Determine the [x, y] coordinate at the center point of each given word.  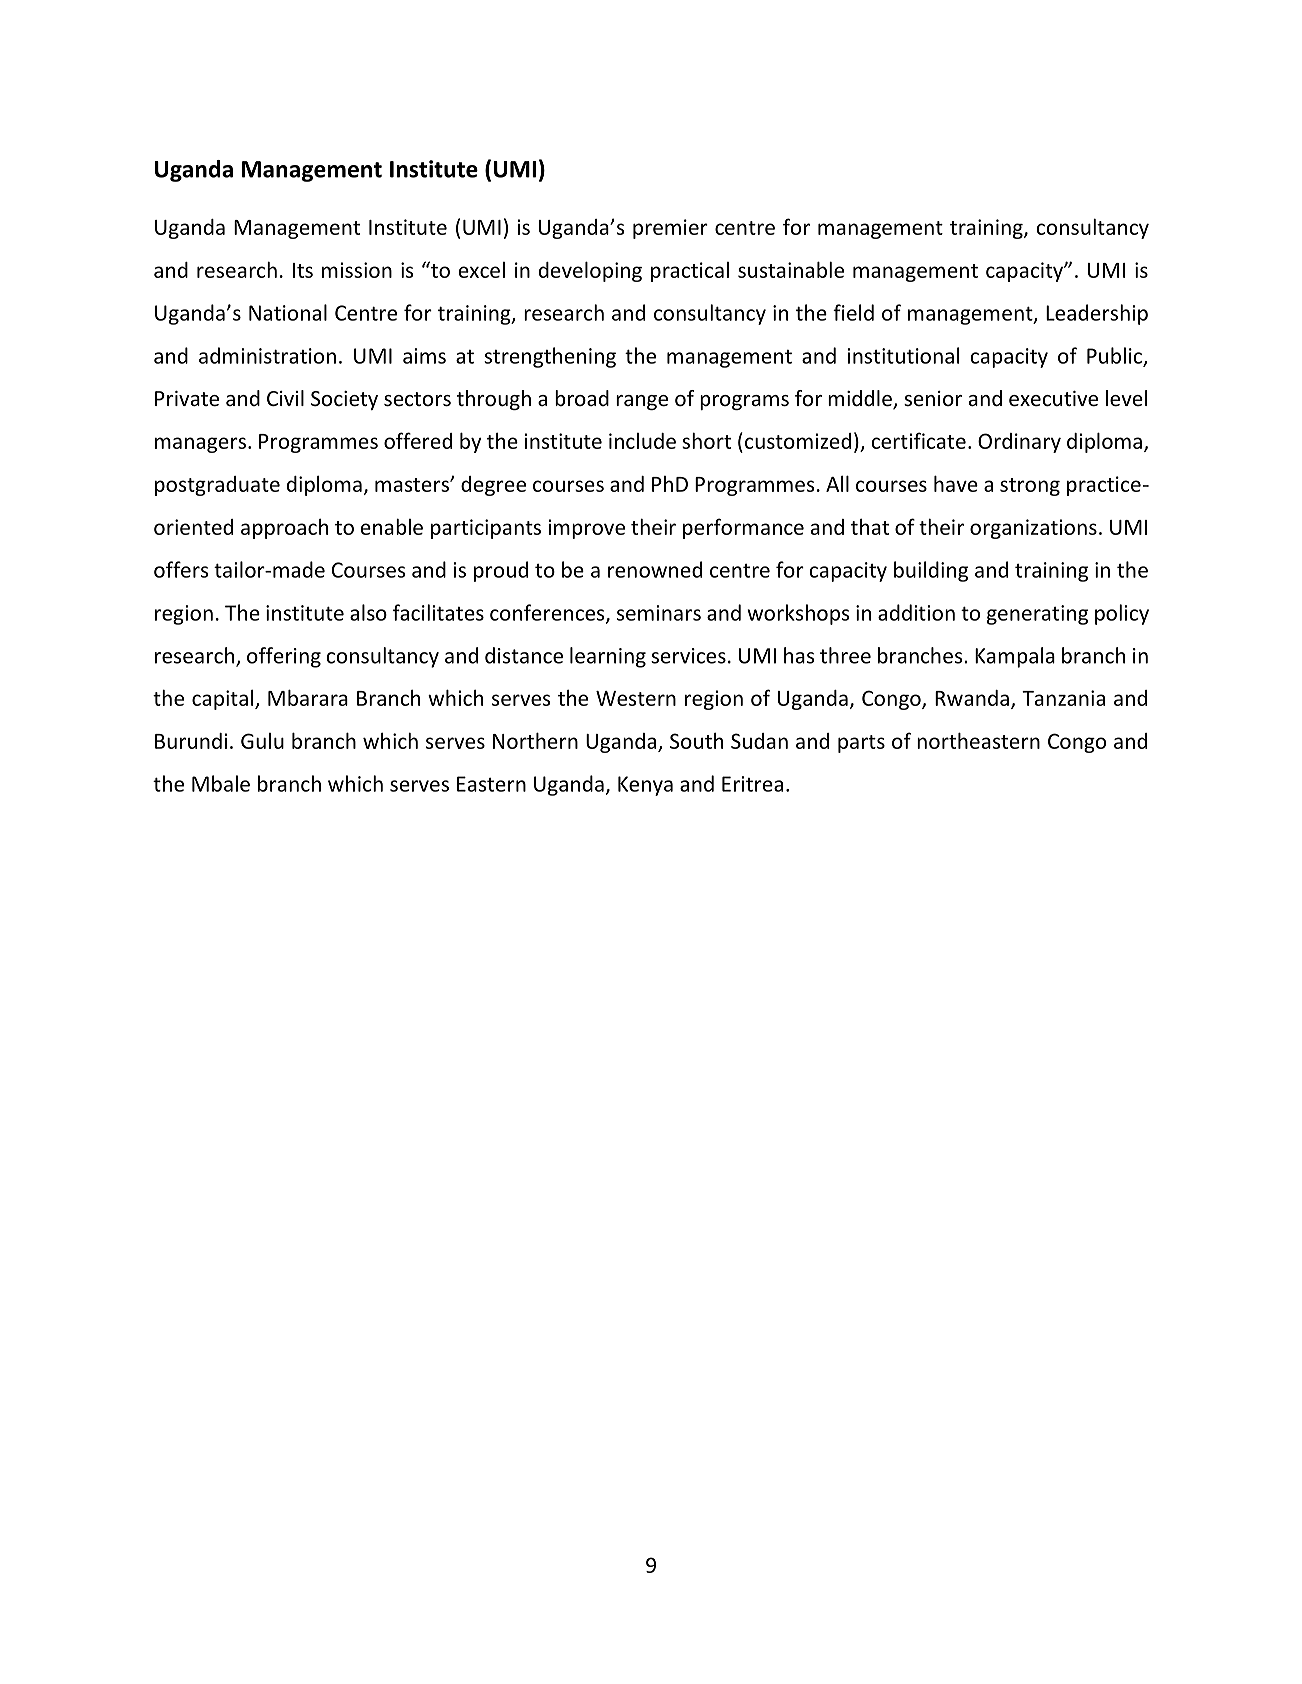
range [642, 402]
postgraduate [217, 486]
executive [1053, 399]
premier [670, 229]
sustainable [791, 269]
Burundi [191, 741]
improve [587, 529]
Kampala [1015, 657]
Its [303, 270]
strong [1030, 487]
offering [284, 657]
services [688, 656]
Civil [285, 398]
